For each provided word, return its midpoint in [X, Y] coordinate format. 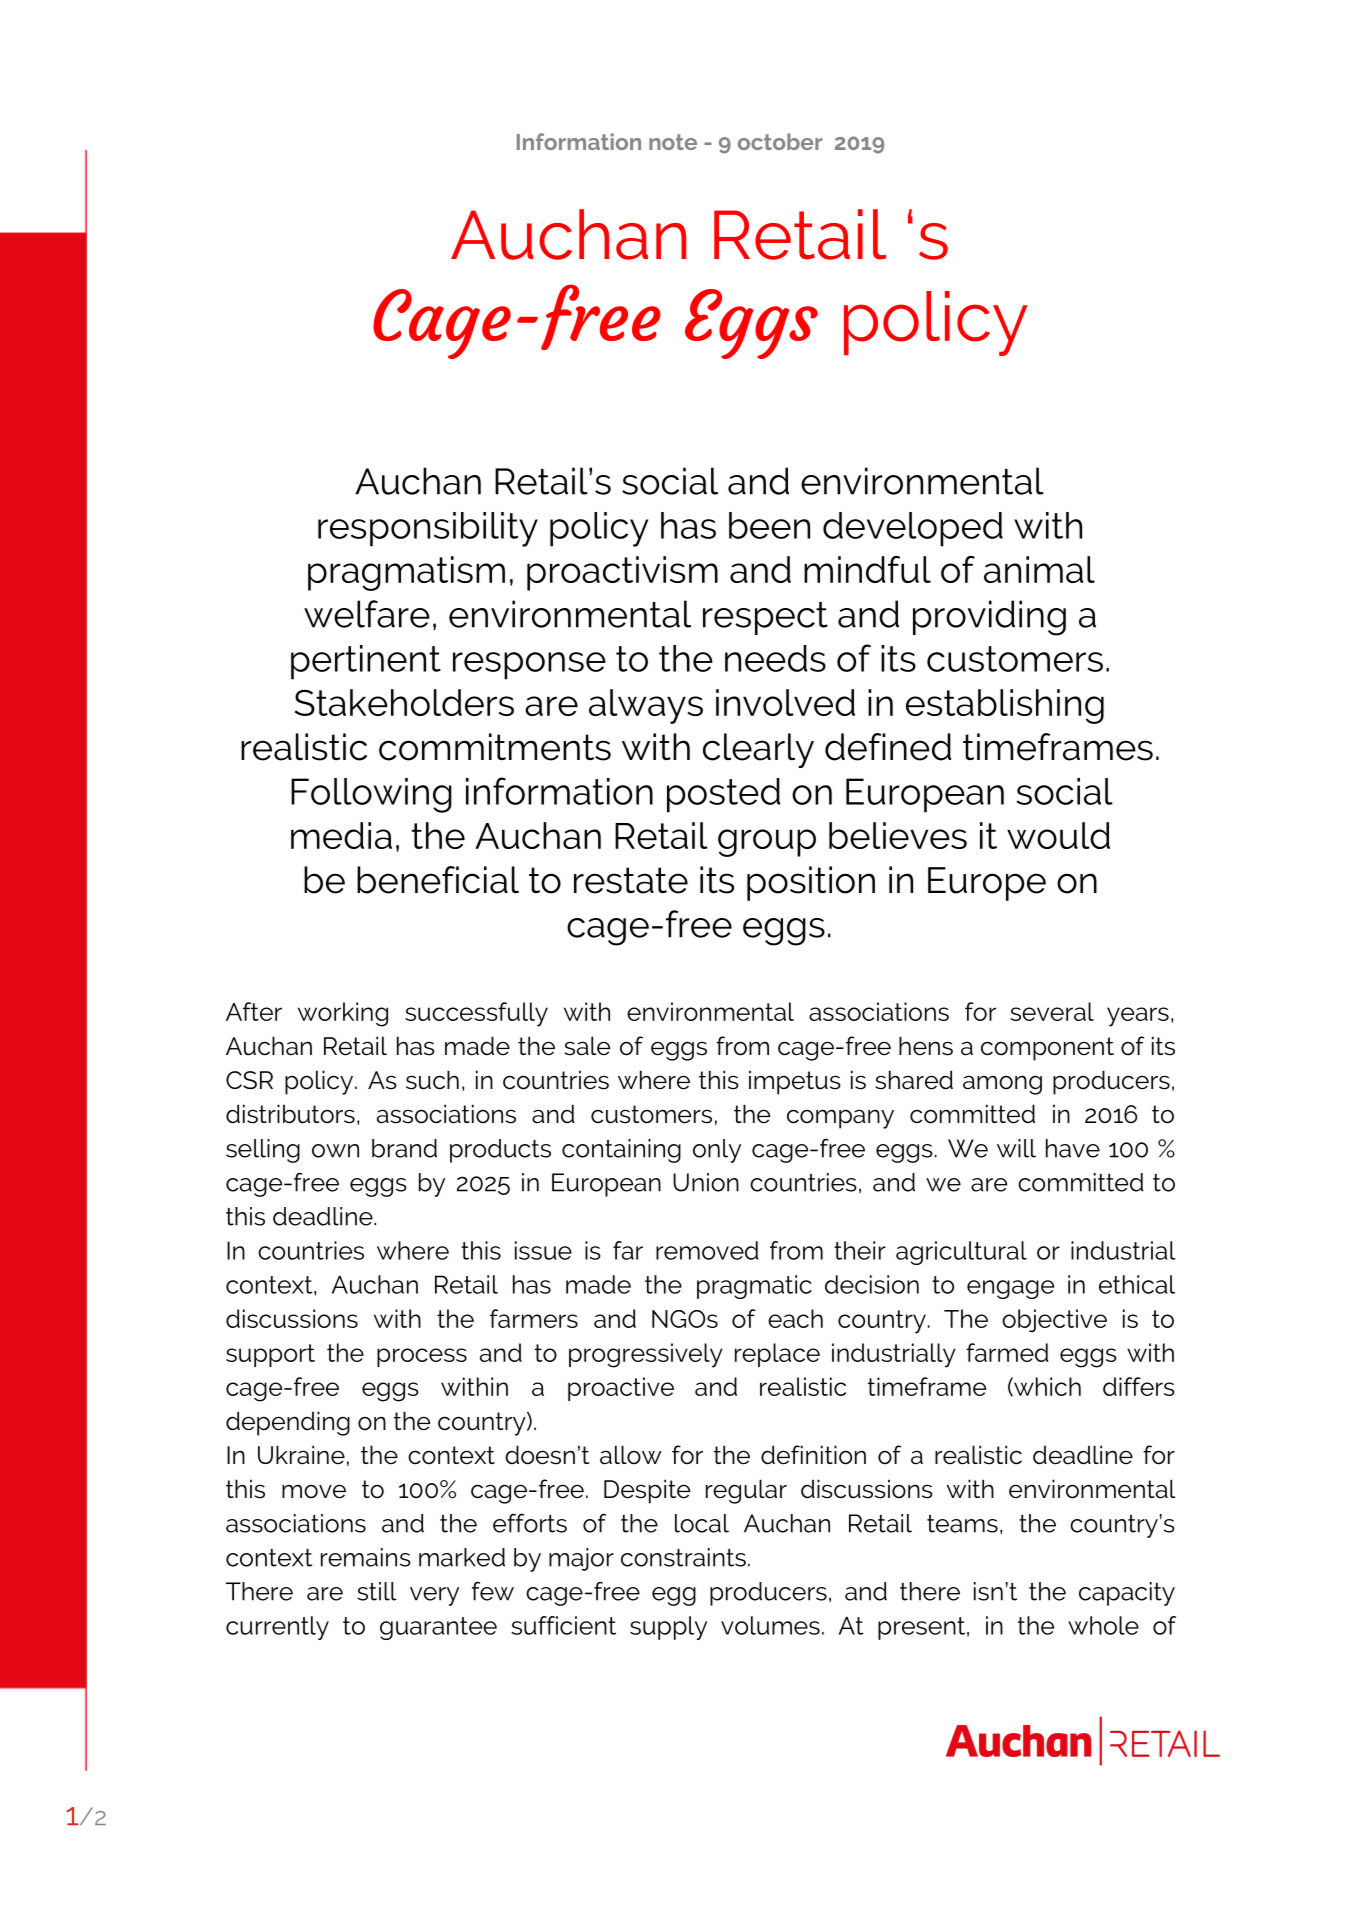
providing [989, 618]
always [646, 706]
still [377, 1591]
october [780, 141]
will [1016, 1148]
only [717, 1151]
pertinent [366, 662]
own [335, 1151]
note [673, 142]
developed [913, 529]
